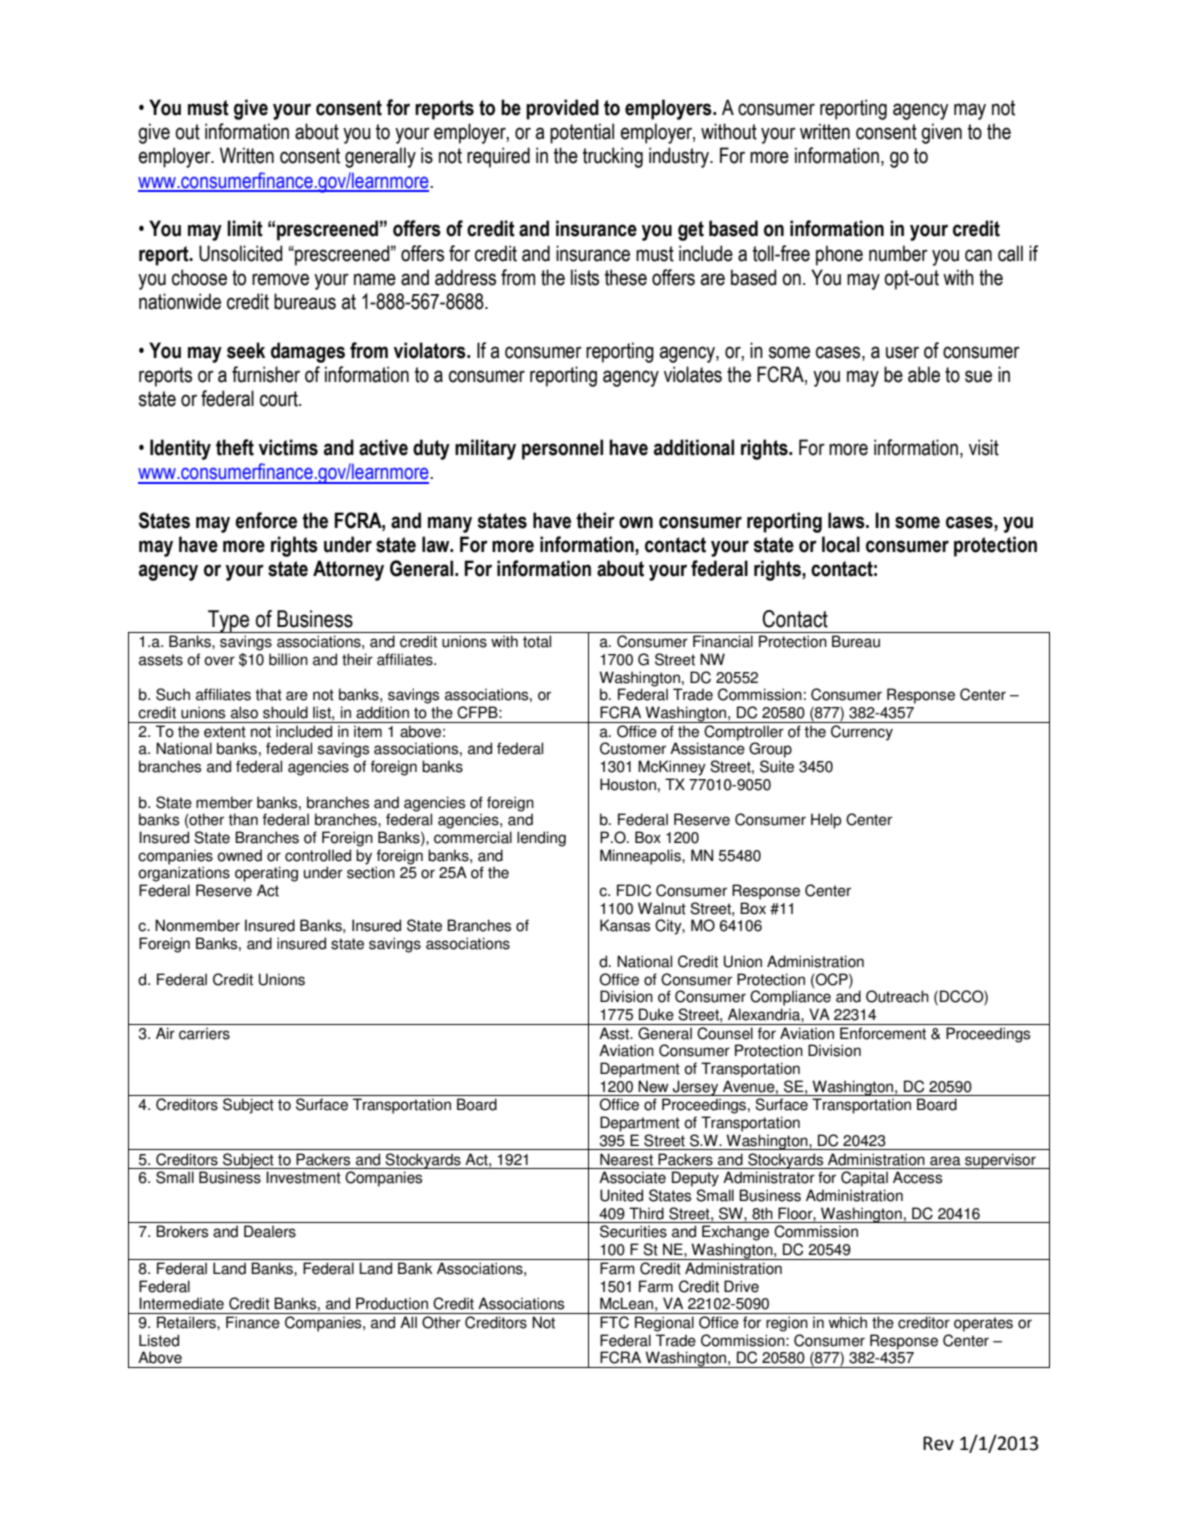  I want to click on area, so click(945, 1161).
